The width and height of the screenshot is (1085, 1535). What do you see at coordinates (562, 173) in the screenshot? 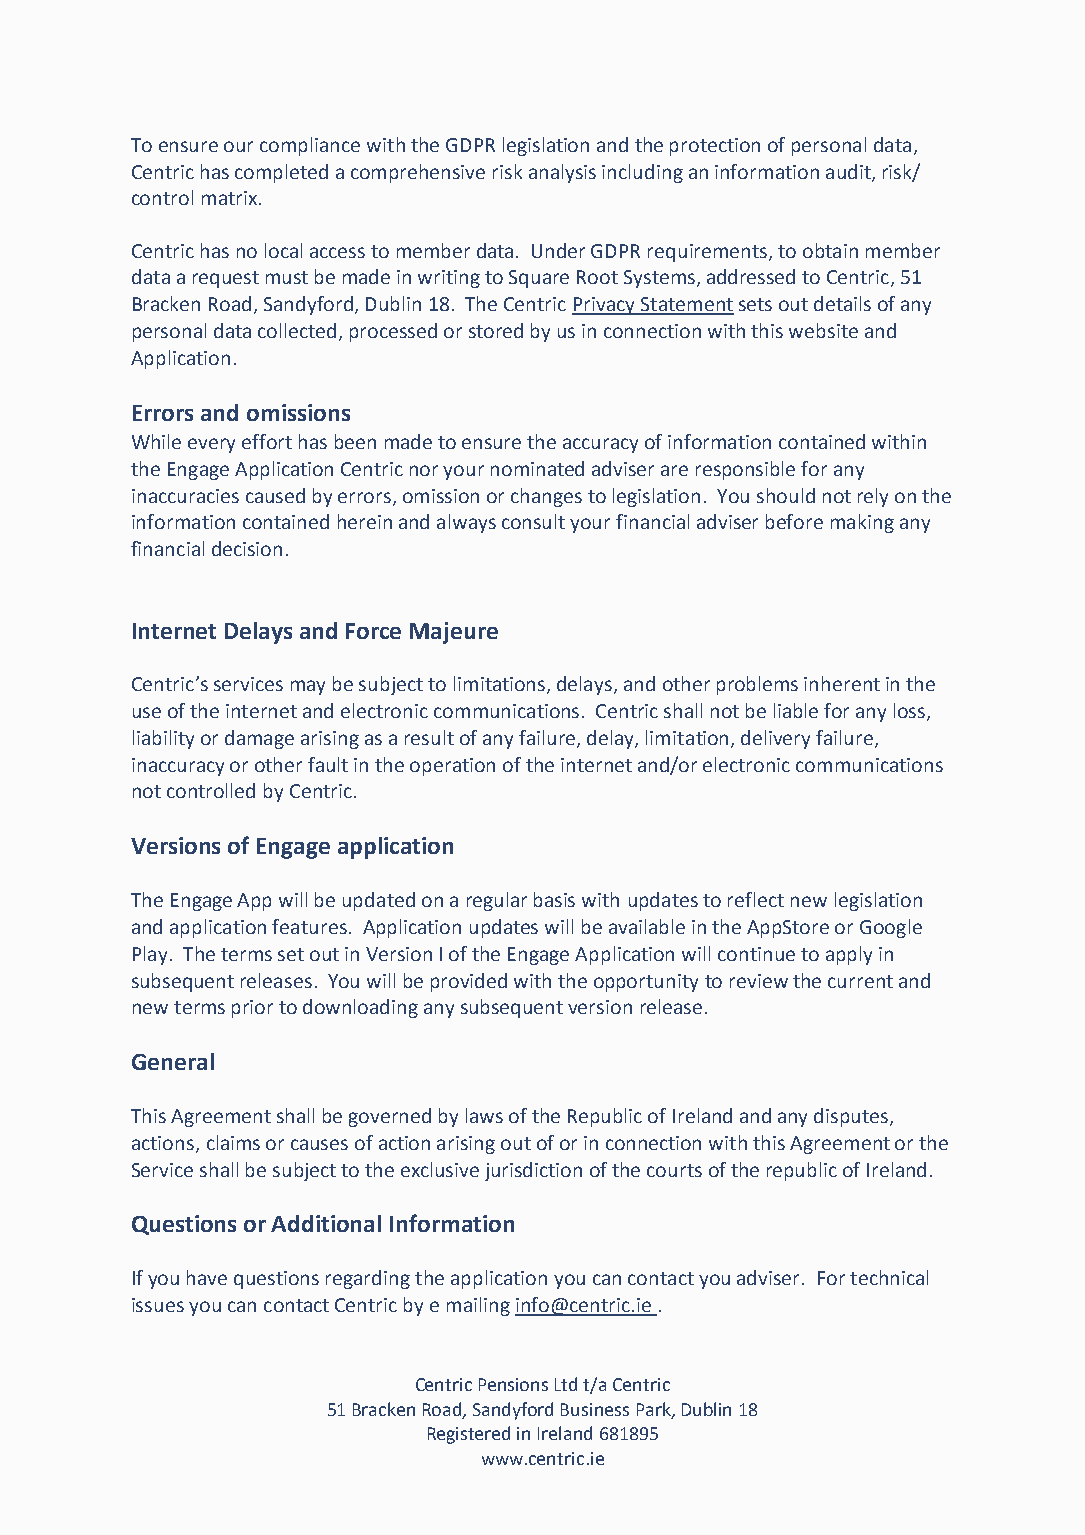
I see `analysis` at bounding box center [562, 173].
